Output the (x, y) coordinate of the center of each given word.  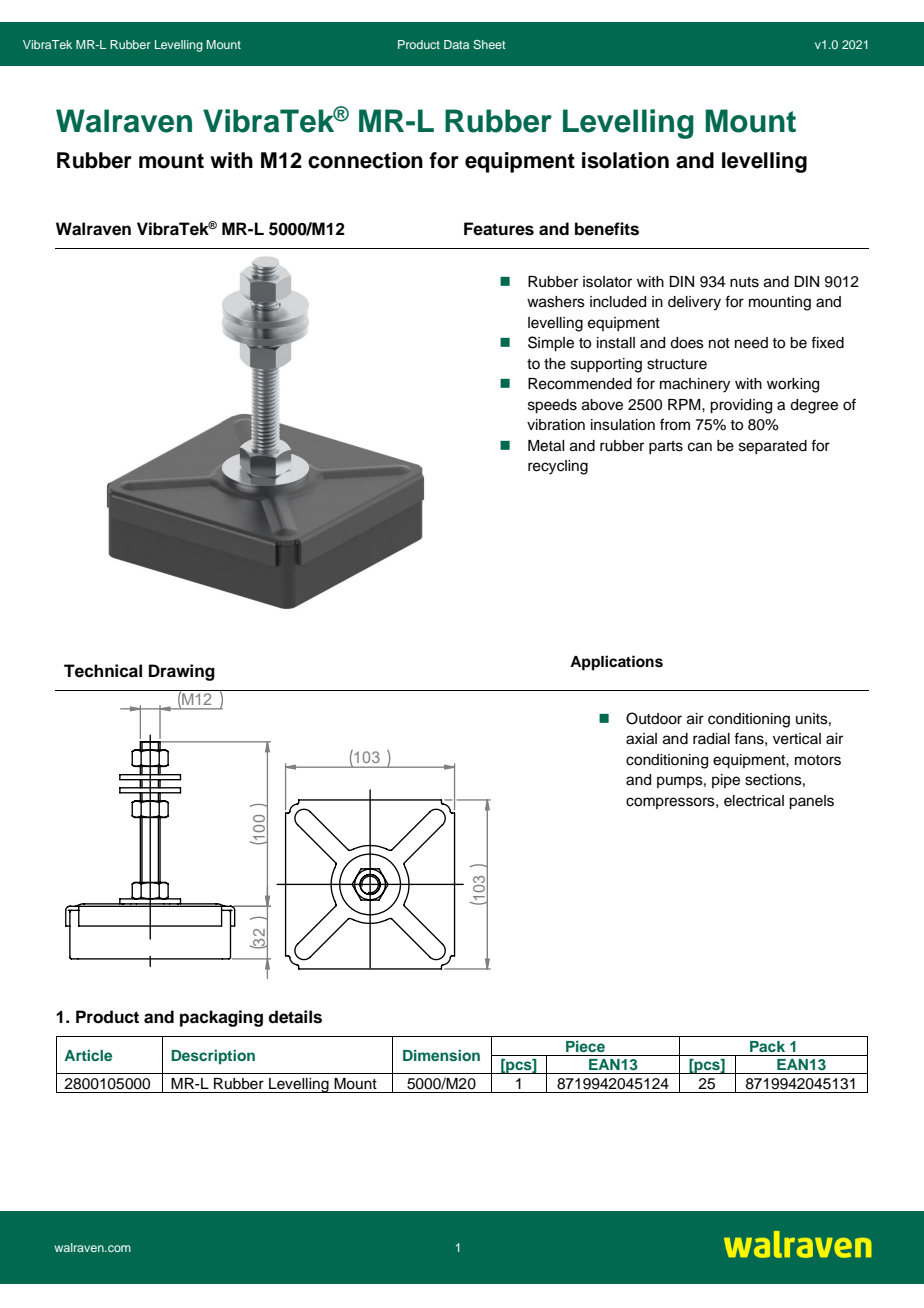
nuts (744, 282)
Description (213, 1057)
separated (773, 447)
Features (499, 229)
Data (456, 44)
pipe (726, 781)
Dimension (441, 1055)
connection (365, 160)
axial (641, 739)
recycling (558, 467)
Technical (103, 671)
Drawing (182, 672)
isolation (625, 160)
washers (556, 302)
